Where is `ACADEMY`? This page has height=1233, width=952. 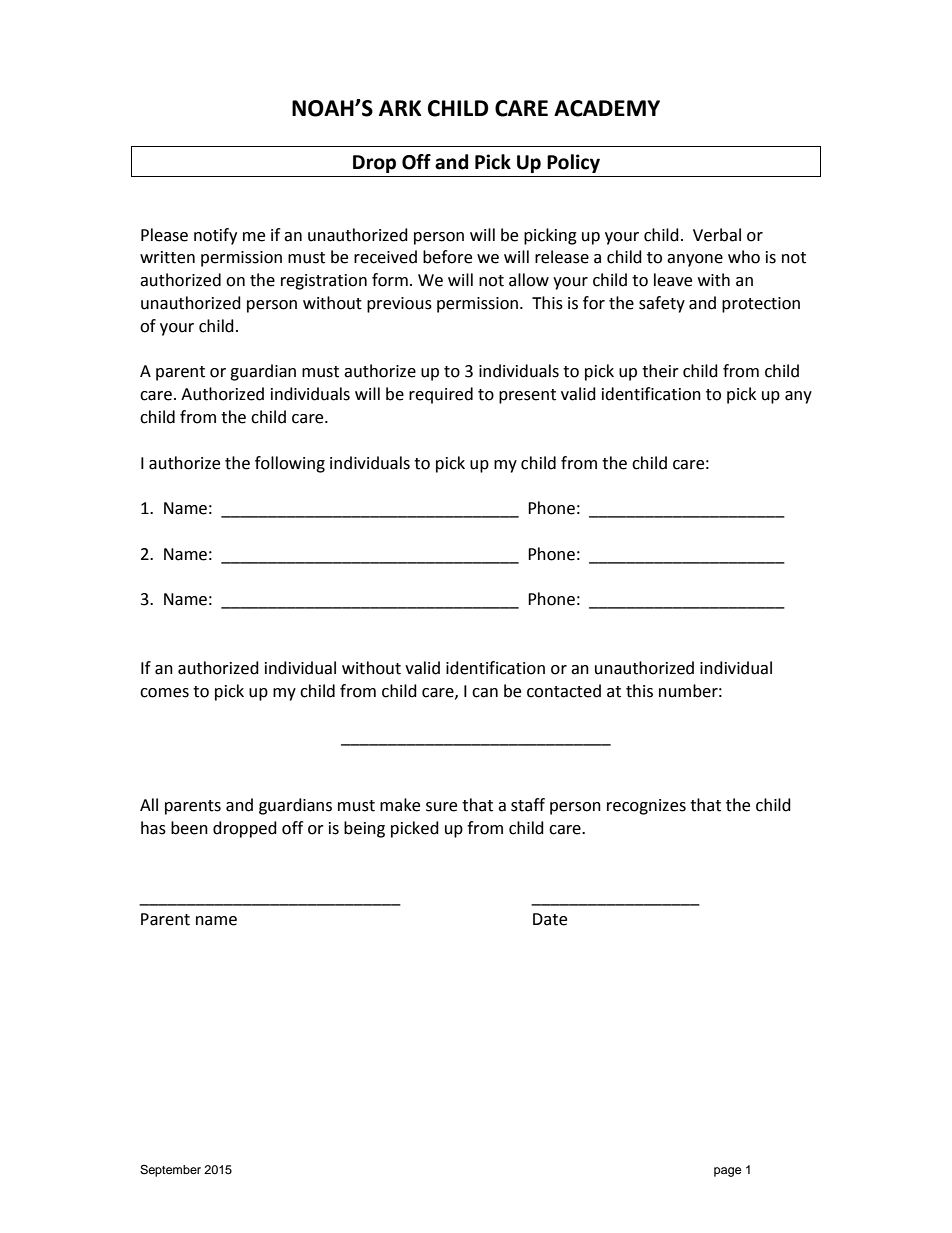 ACADEMY is located at coordinates (607, 108).
